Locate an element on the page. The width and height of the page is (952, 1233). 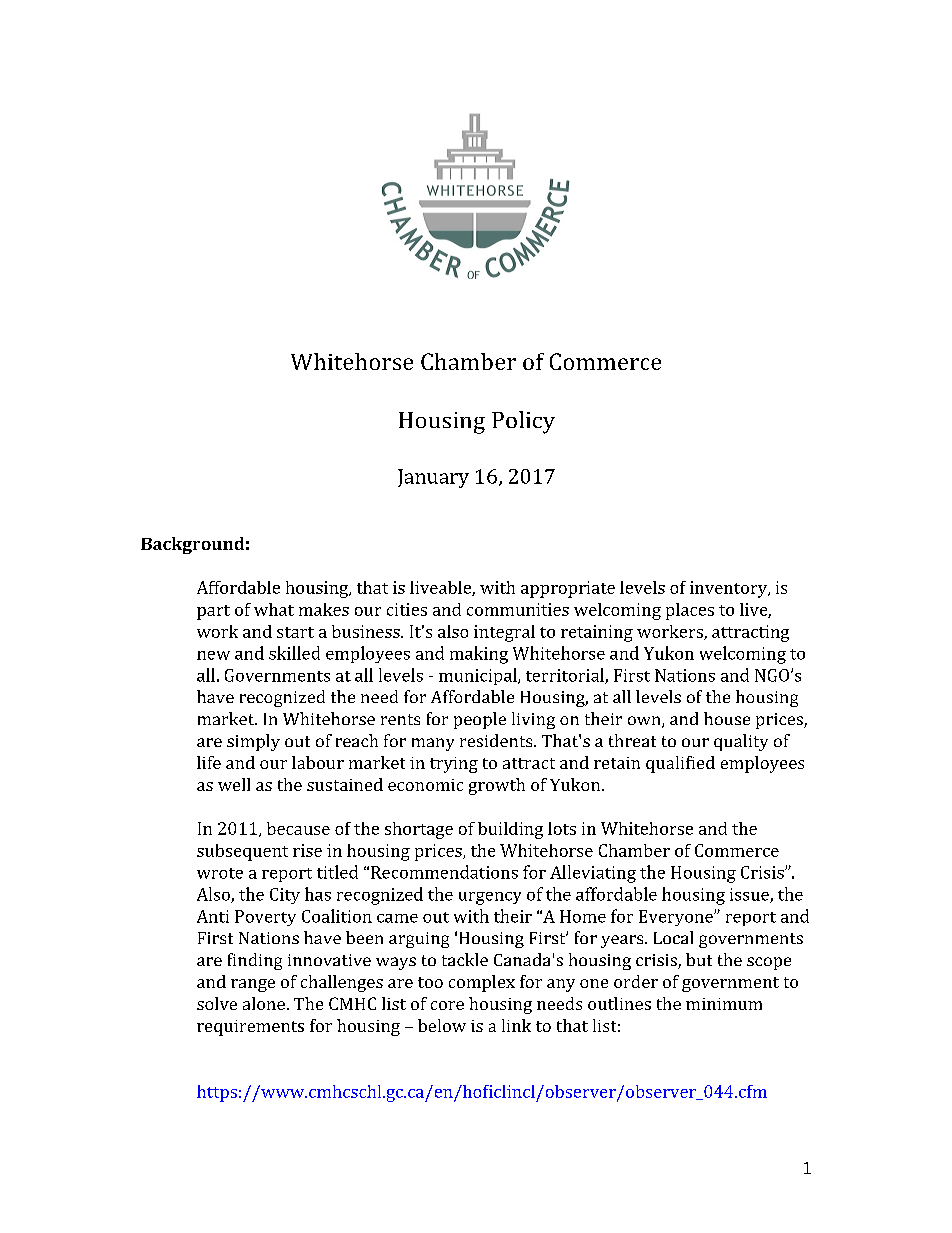
subsequent is located at coordinates (242, 852).
